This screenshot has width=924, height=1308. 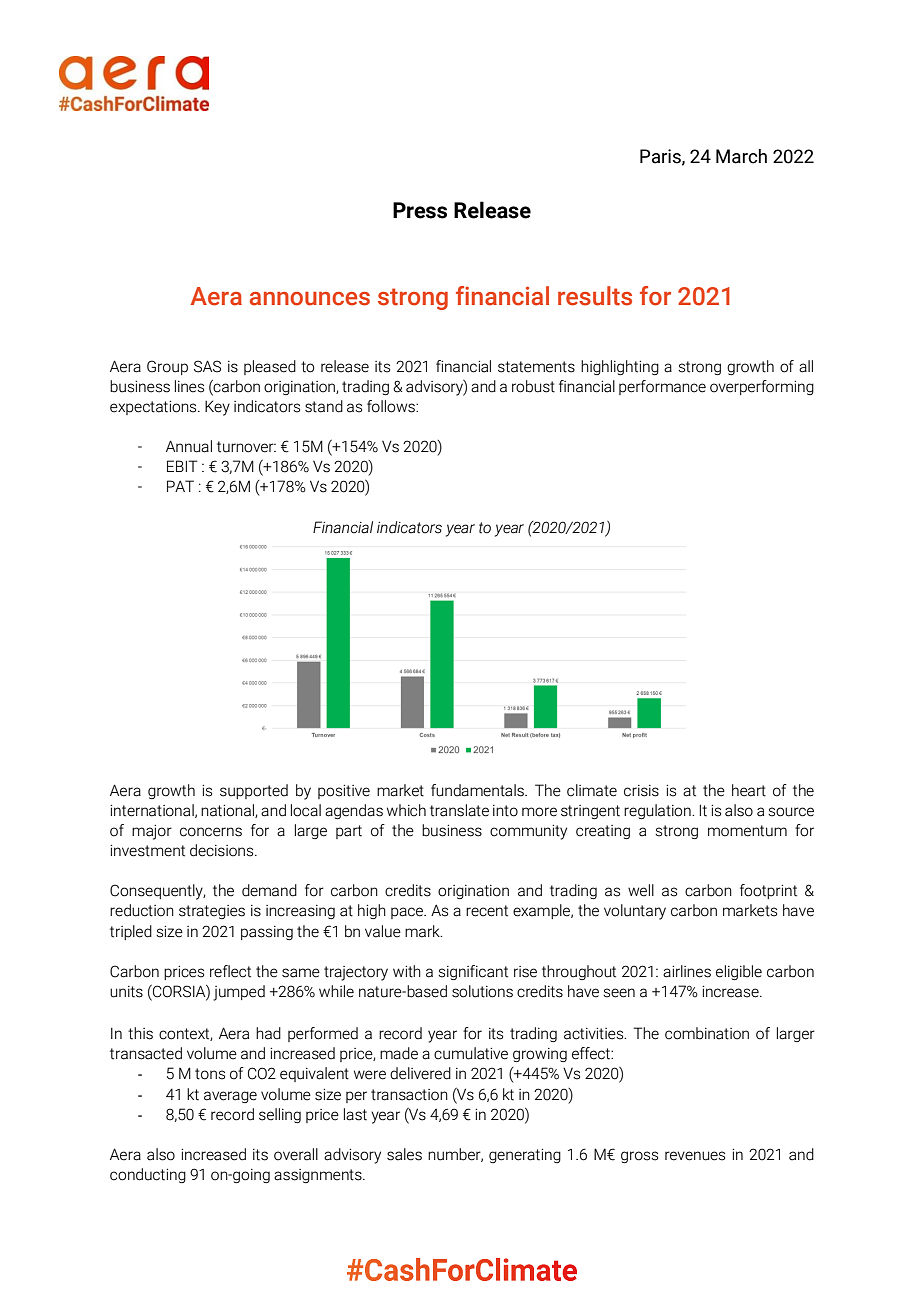 I want to click on revenues, so click(x=695, y=1156).
